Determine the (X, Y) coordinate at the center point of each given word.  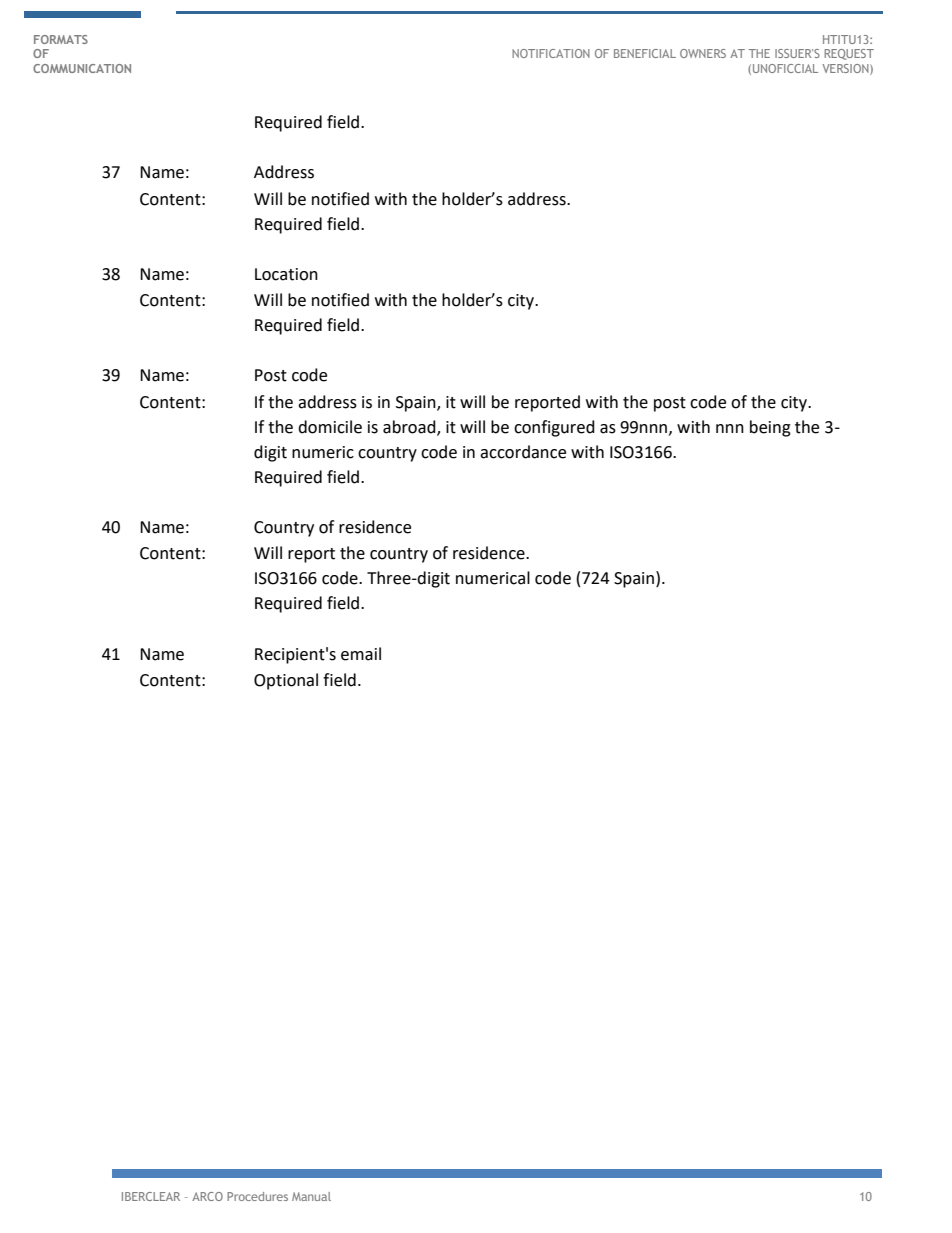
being (770, 428)
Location (286, 274)
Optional (286, 681)
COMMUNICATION (82, 68)
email (361, 654)
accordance (523, 452)
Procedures (257, 1196)
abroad (410, 427)
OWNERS (703, 53)
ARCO (207, 1196)
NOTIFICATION (551, 53)
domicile (330, 427)
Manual (311, 1196)
